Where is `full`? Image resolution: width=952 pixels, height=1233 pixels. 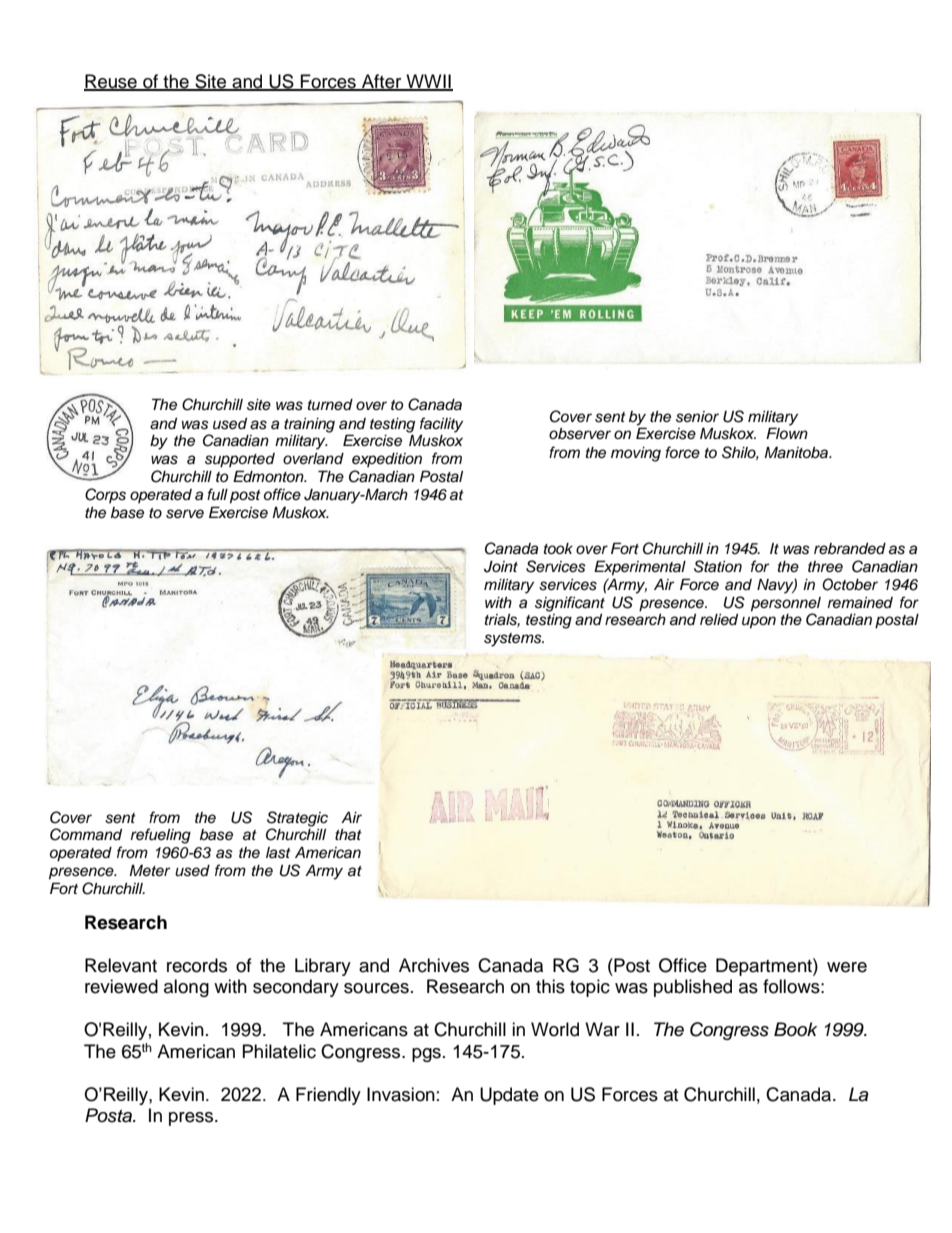 full is located at coordinates (217, 494).
